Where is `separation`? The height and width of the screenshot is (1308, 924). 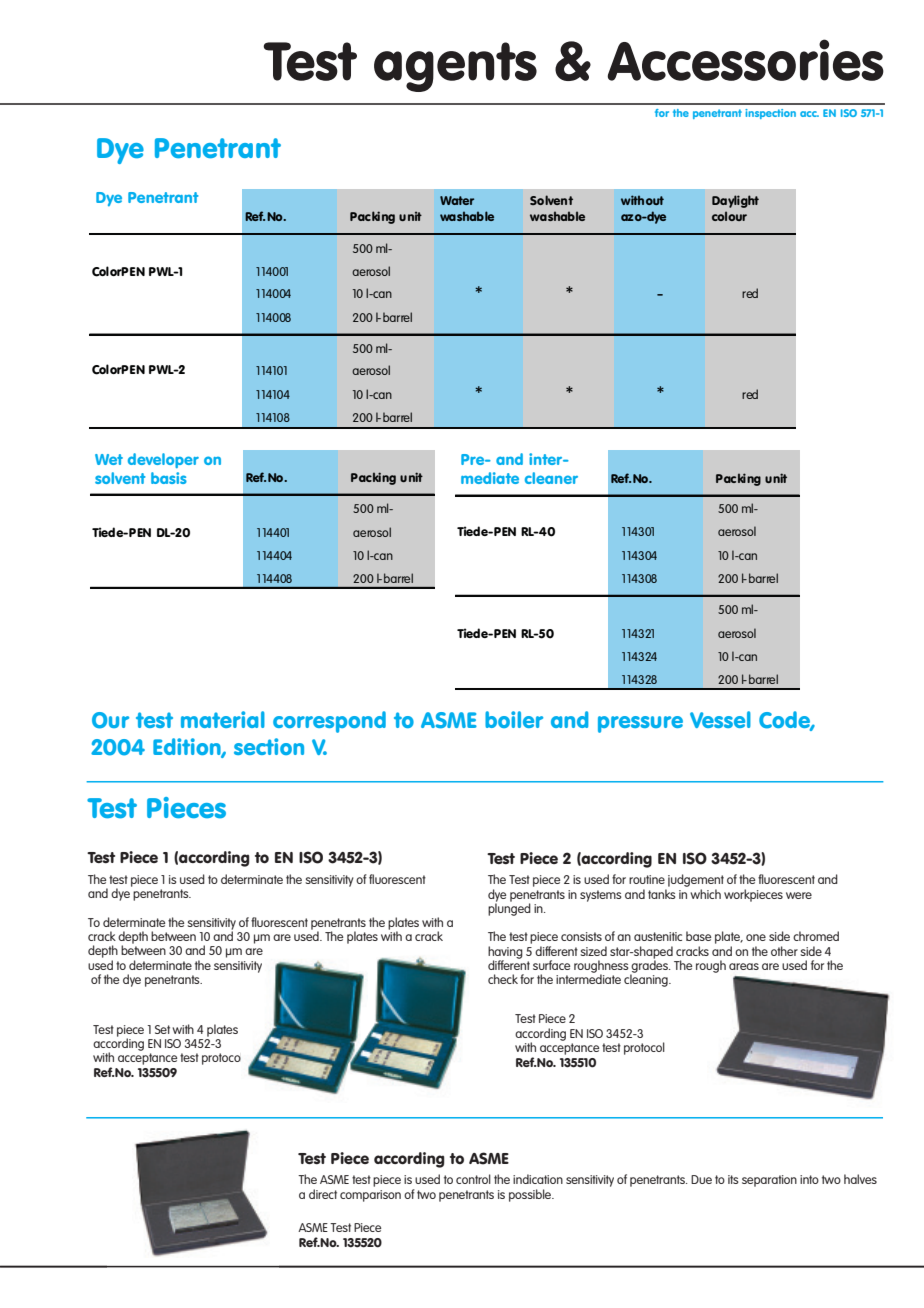 separation is located at coordinates (769, 1181).
